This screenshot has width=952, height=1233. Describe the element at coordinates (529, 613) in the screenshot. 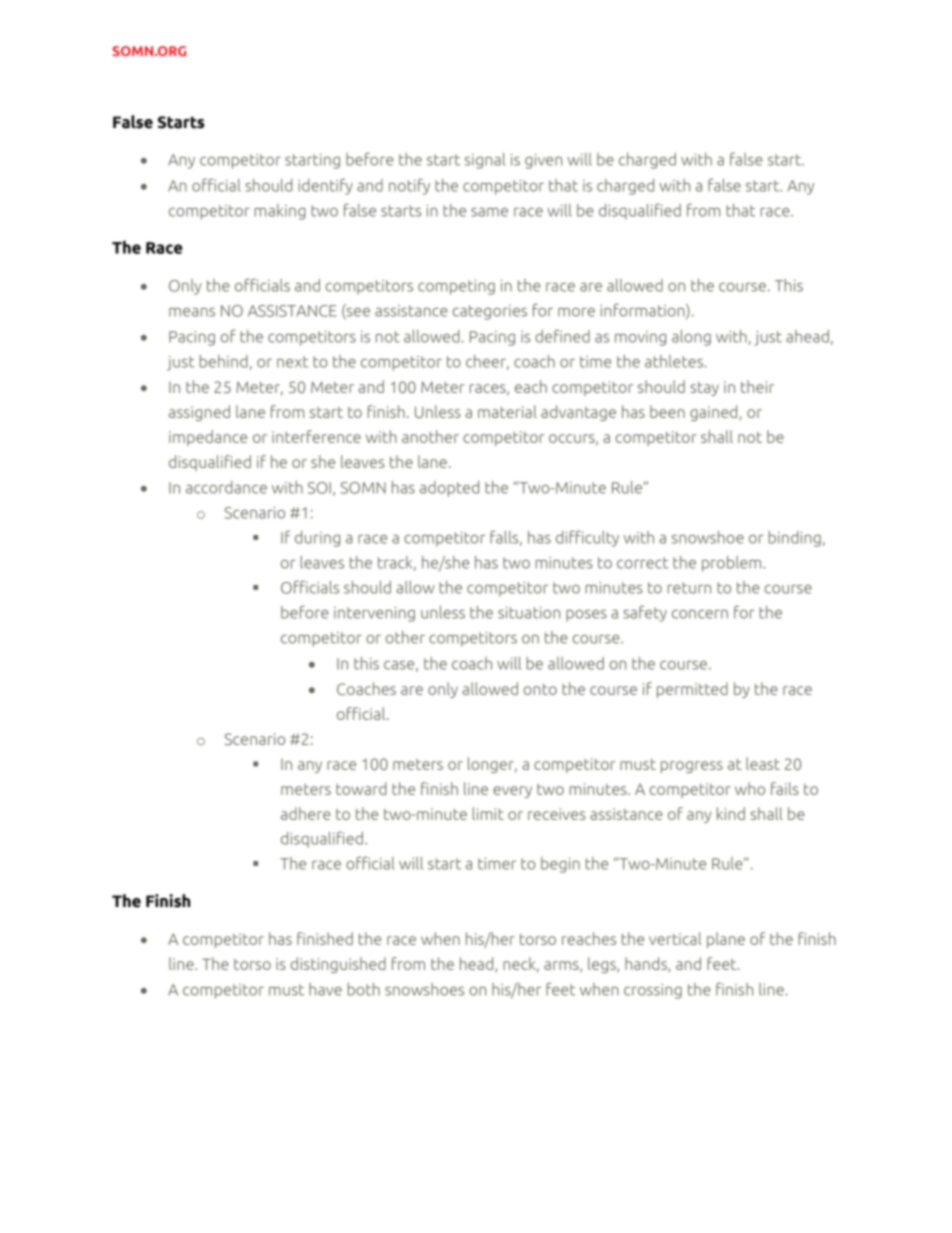

I see `situation` at that location.
